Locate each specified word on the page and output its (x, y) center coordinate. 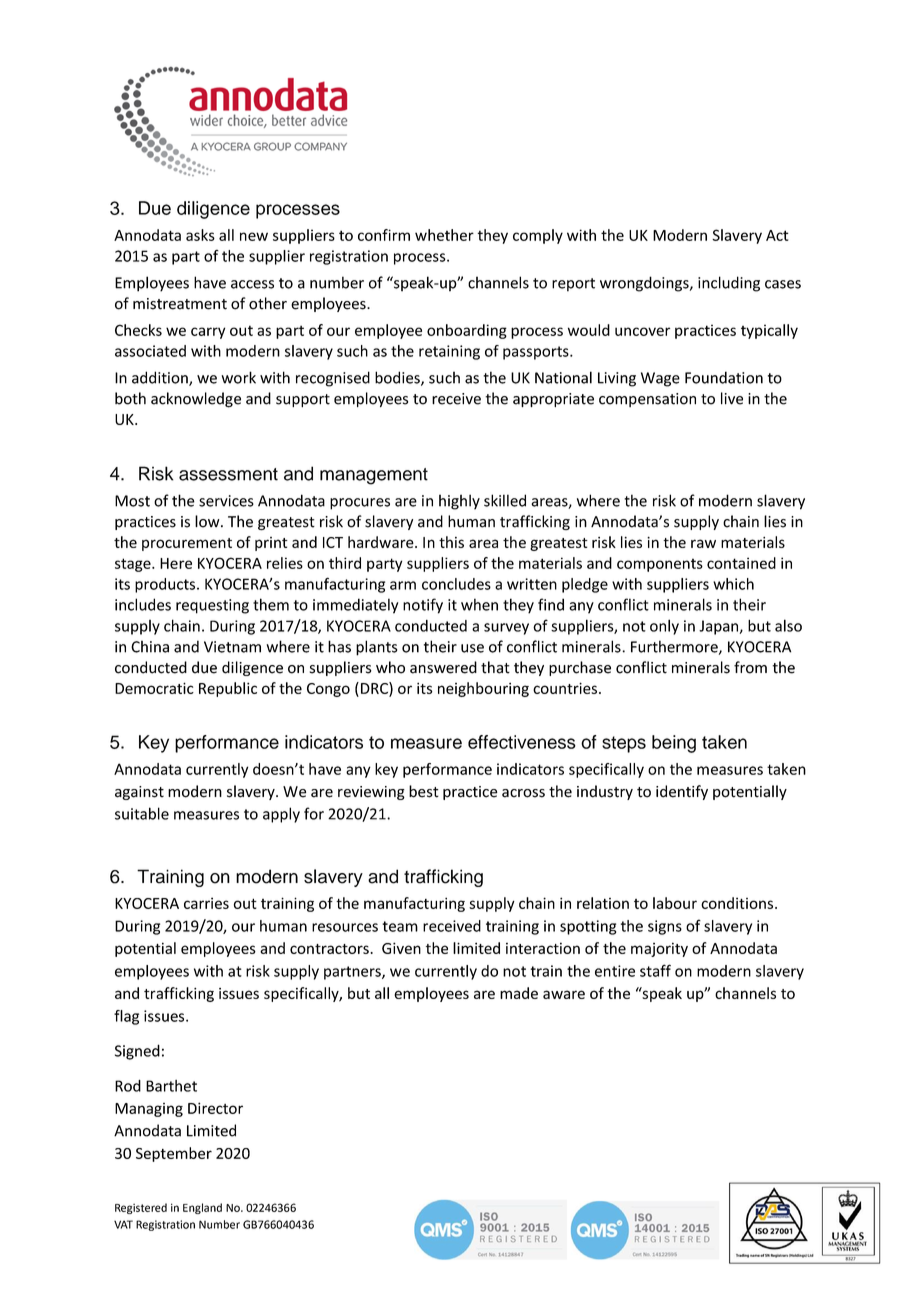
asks (200, 235)
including (729, 284)
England (202, 1208)
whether (444, 235)
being (674, 744)
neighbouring (483, 689)
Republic (228, 689)
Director (215, 1108)
